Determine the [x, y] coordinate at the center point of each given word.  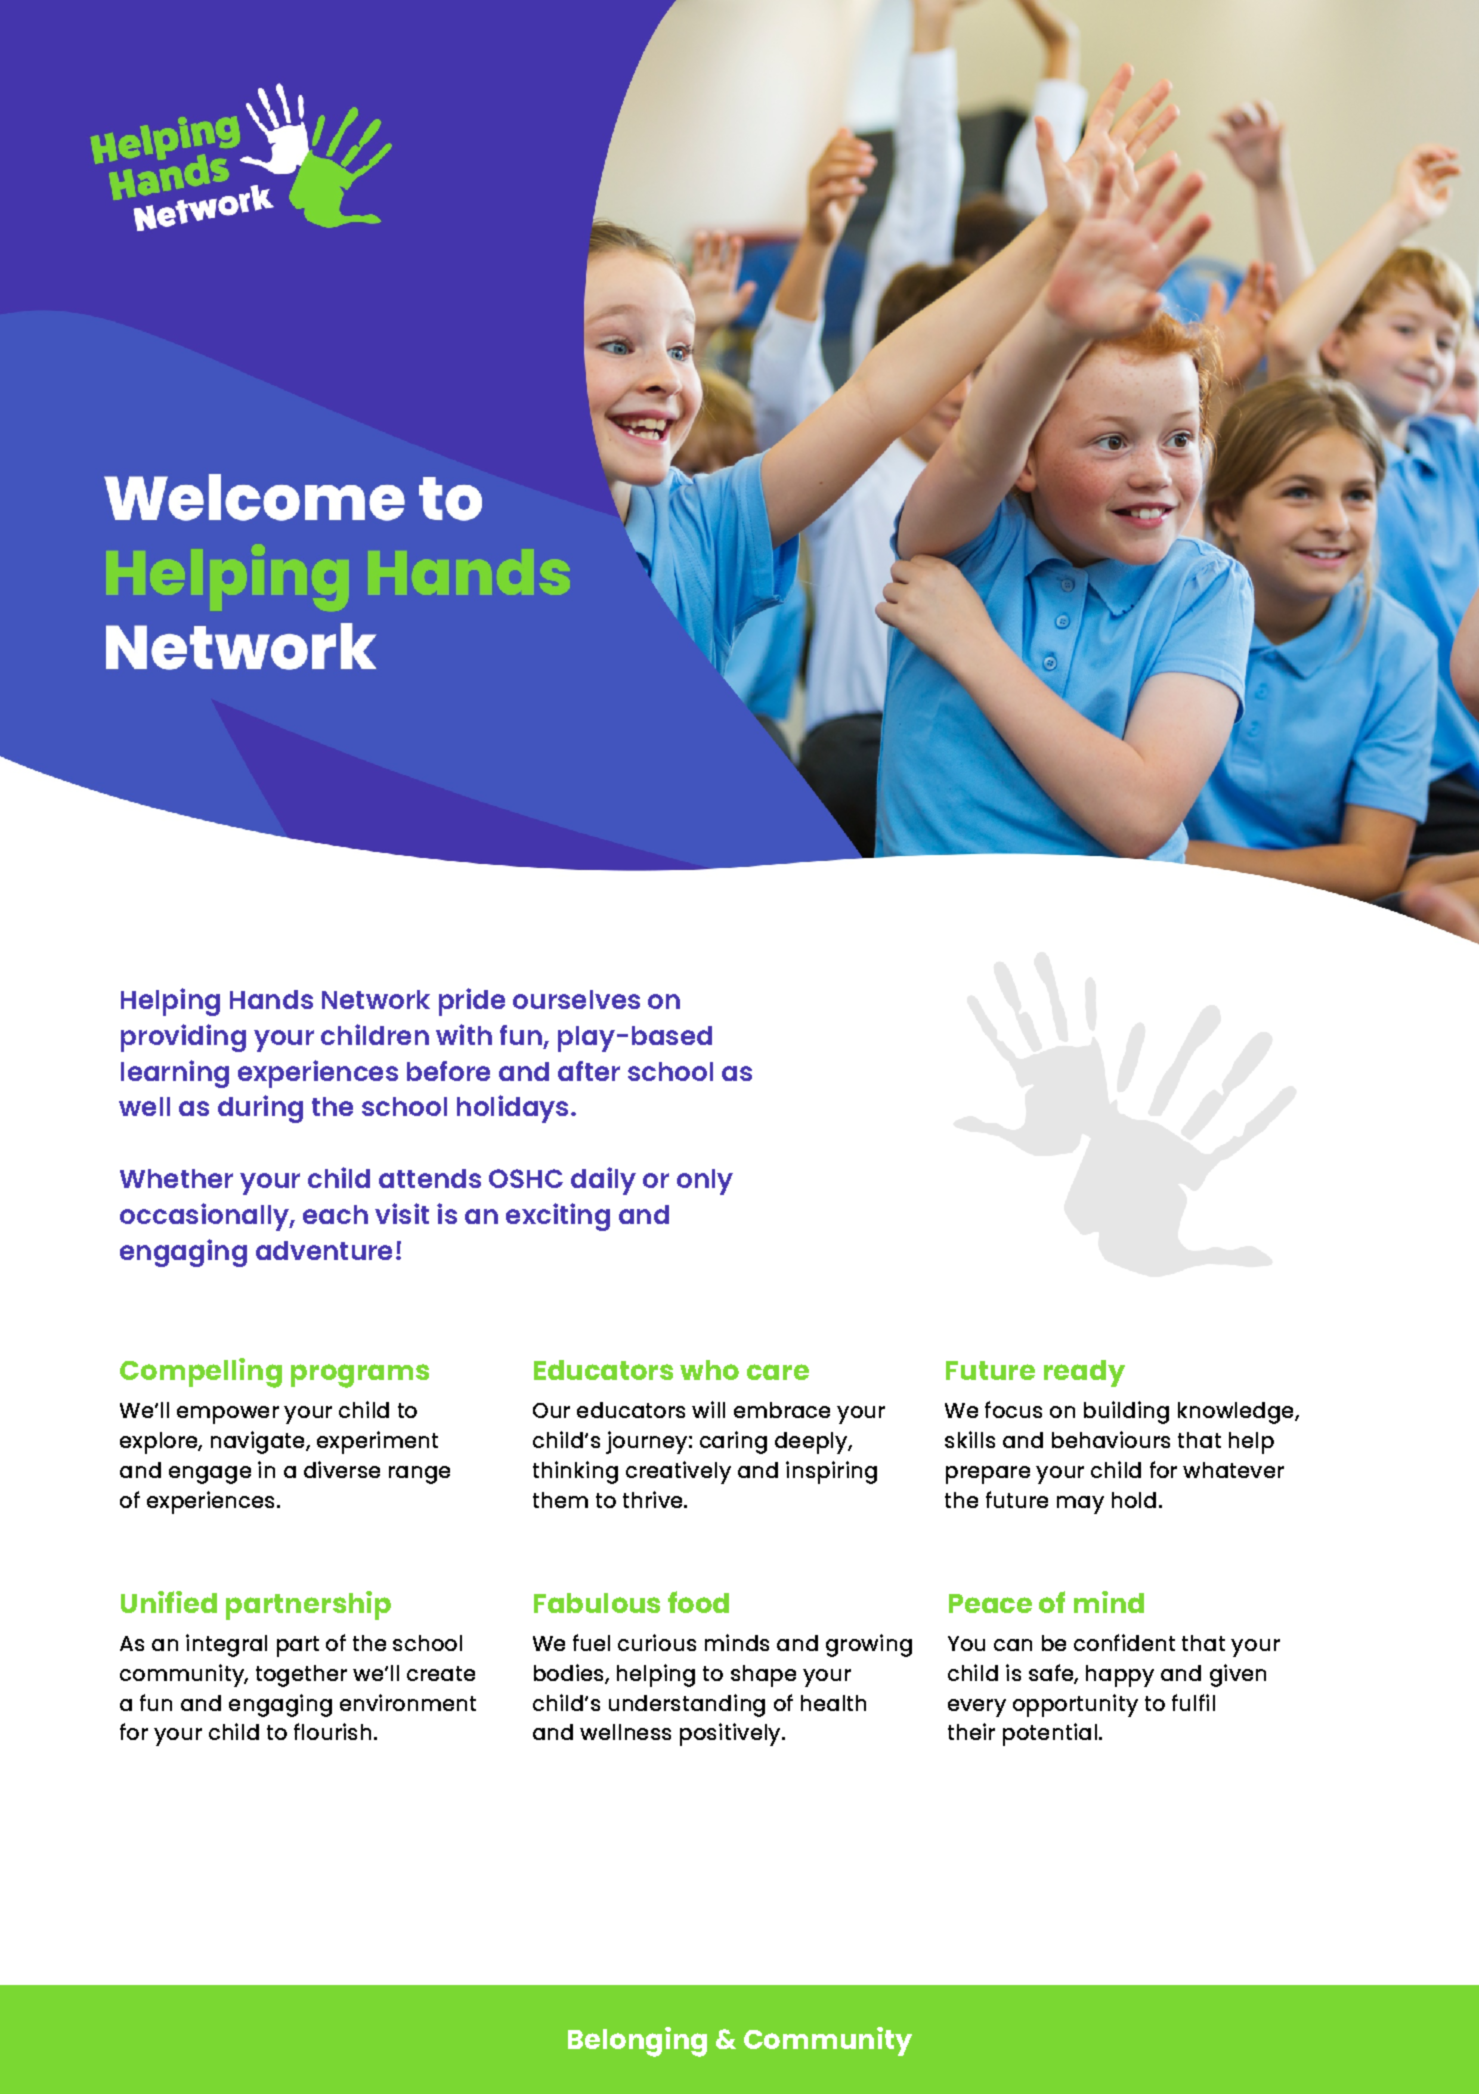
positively [731, 1734]
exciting [558, 1217]
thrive [654, 1499]
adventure [324, 1250]
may [1080, 1505]
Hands [271, 999]
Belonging [637, 2042]
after [589, 1071]
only [705, 1182]
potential [1050, 1734]
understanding [687, 1705]
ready [1084, 1373]
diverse [342, 1469]
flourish [332, 1731]
